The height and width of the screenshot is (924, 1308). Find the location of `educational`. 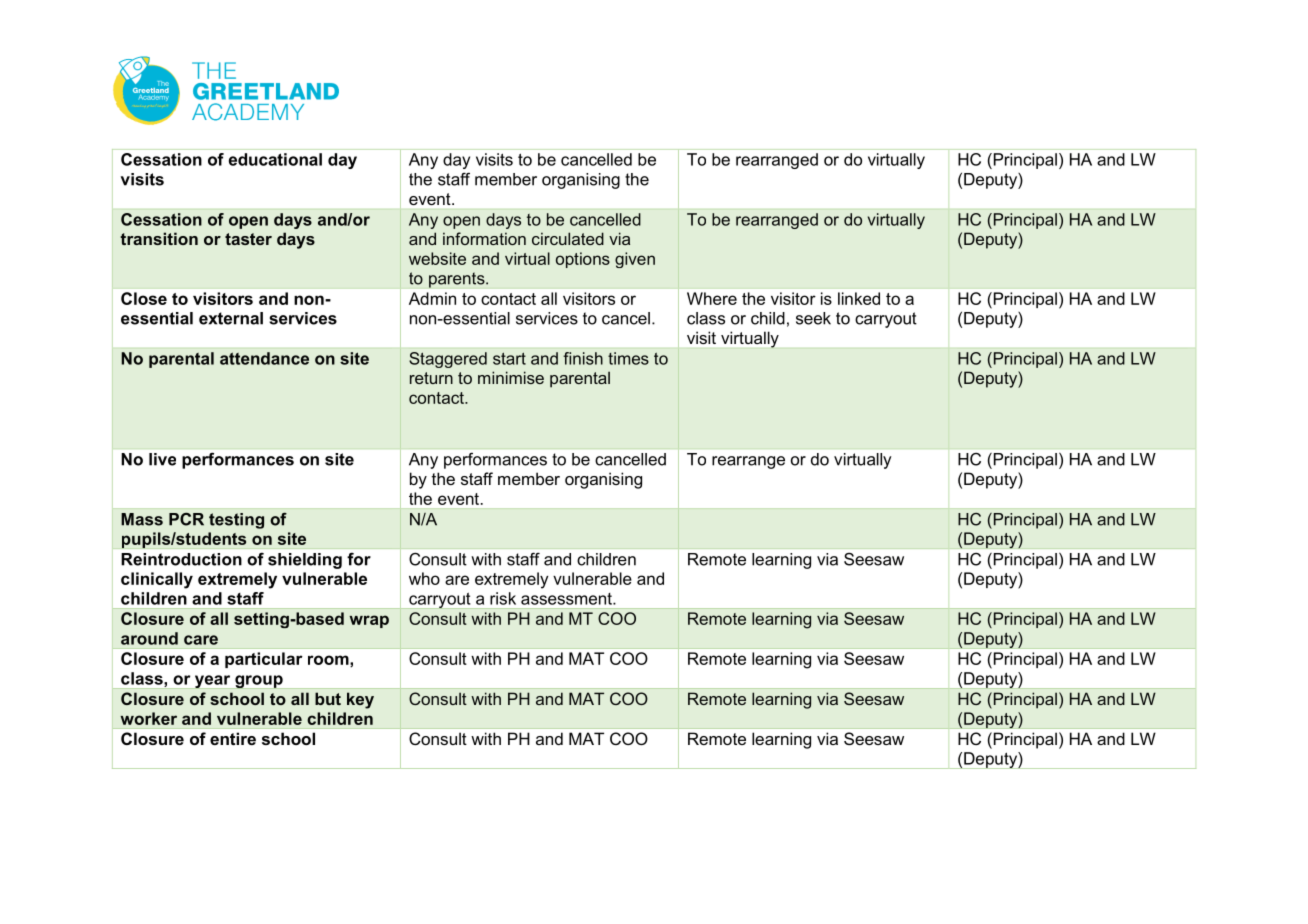

educational is located at coordinates (275, 159).
